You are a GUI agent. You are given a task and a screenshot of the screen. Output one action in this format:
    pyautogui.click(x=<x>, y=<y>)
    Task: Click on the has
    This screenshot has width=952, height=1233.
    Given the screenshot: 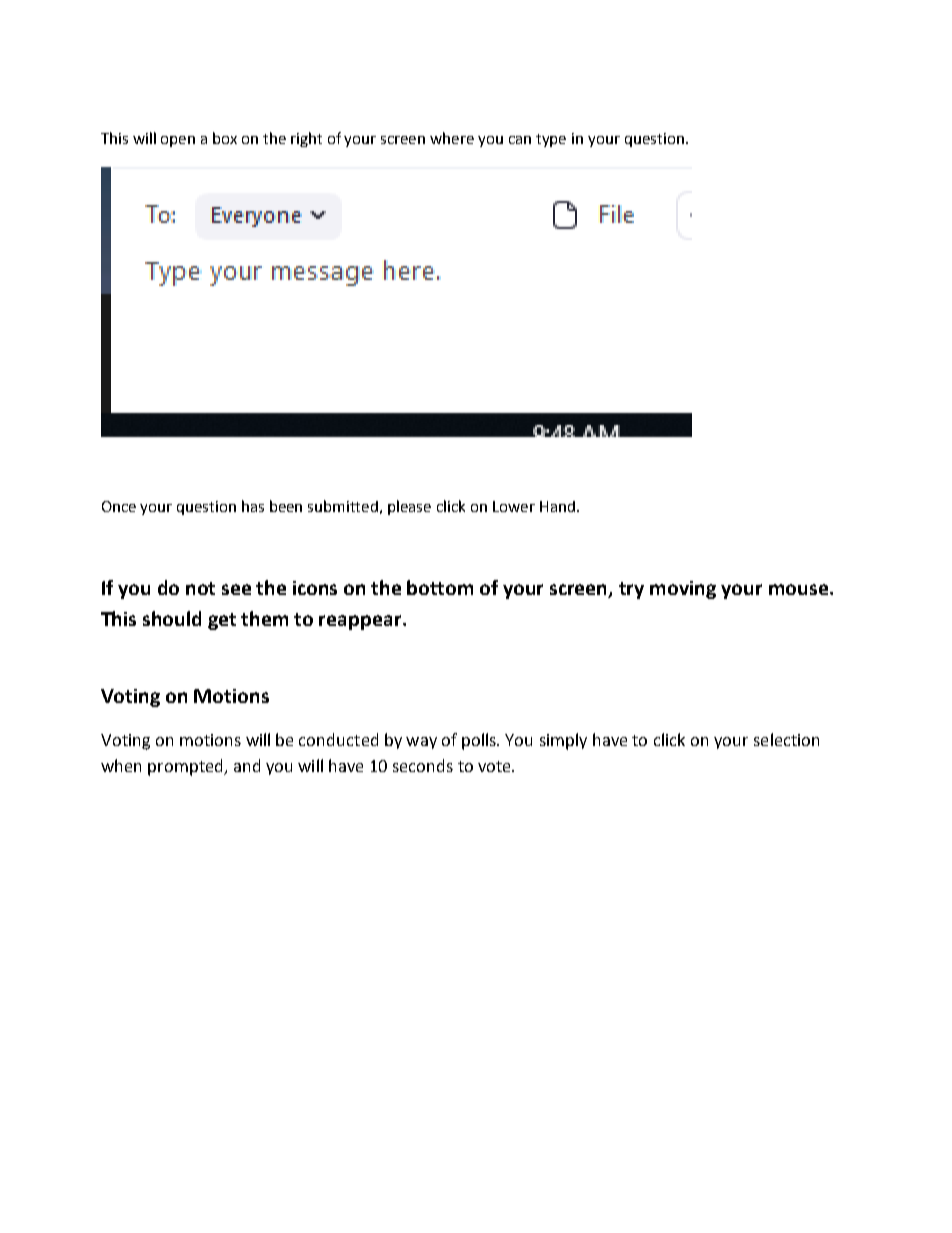 What is the action you would take?
    pyautogui.click(x=253, y=506)
